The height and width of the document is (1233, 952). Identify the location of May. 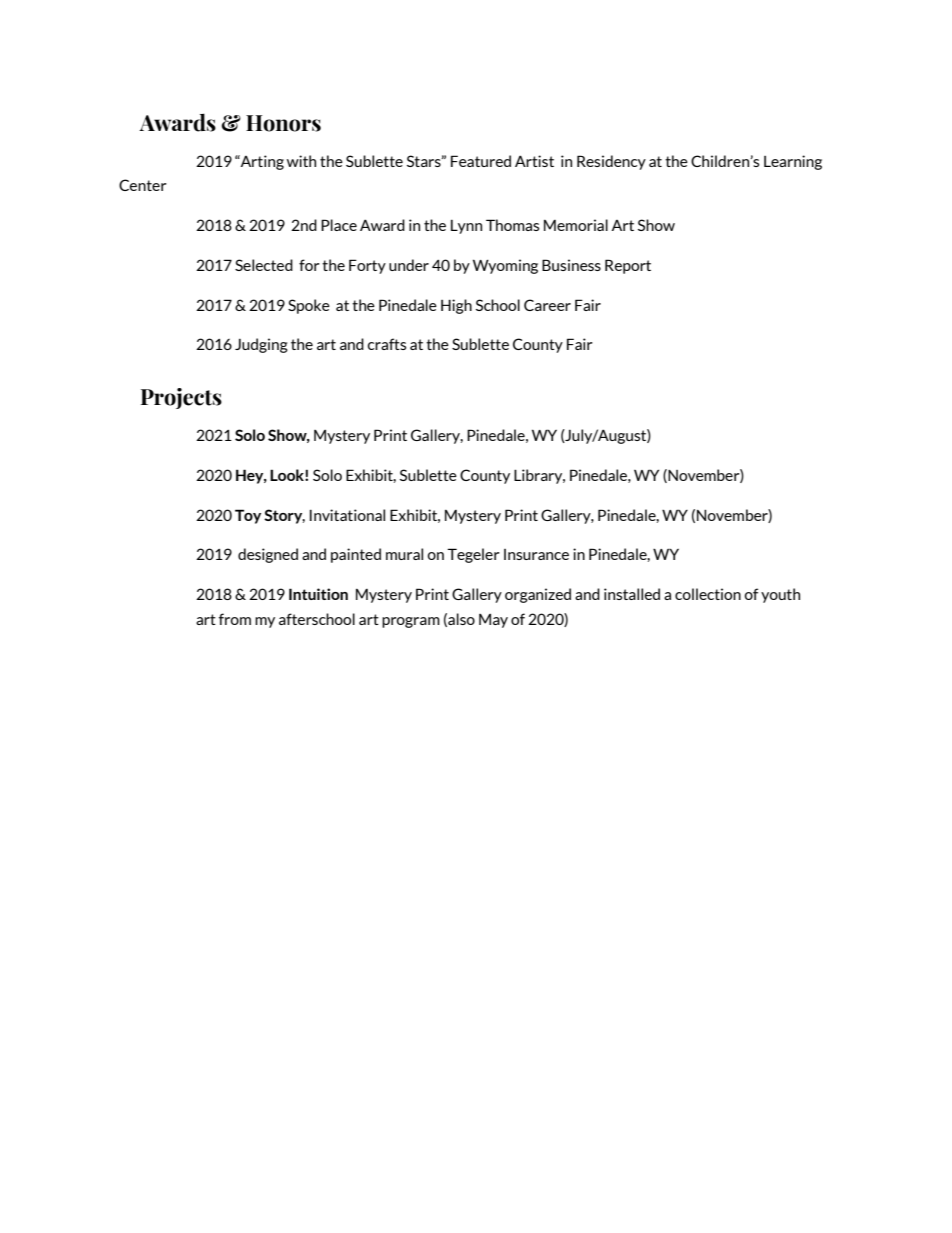
(493, 621).
